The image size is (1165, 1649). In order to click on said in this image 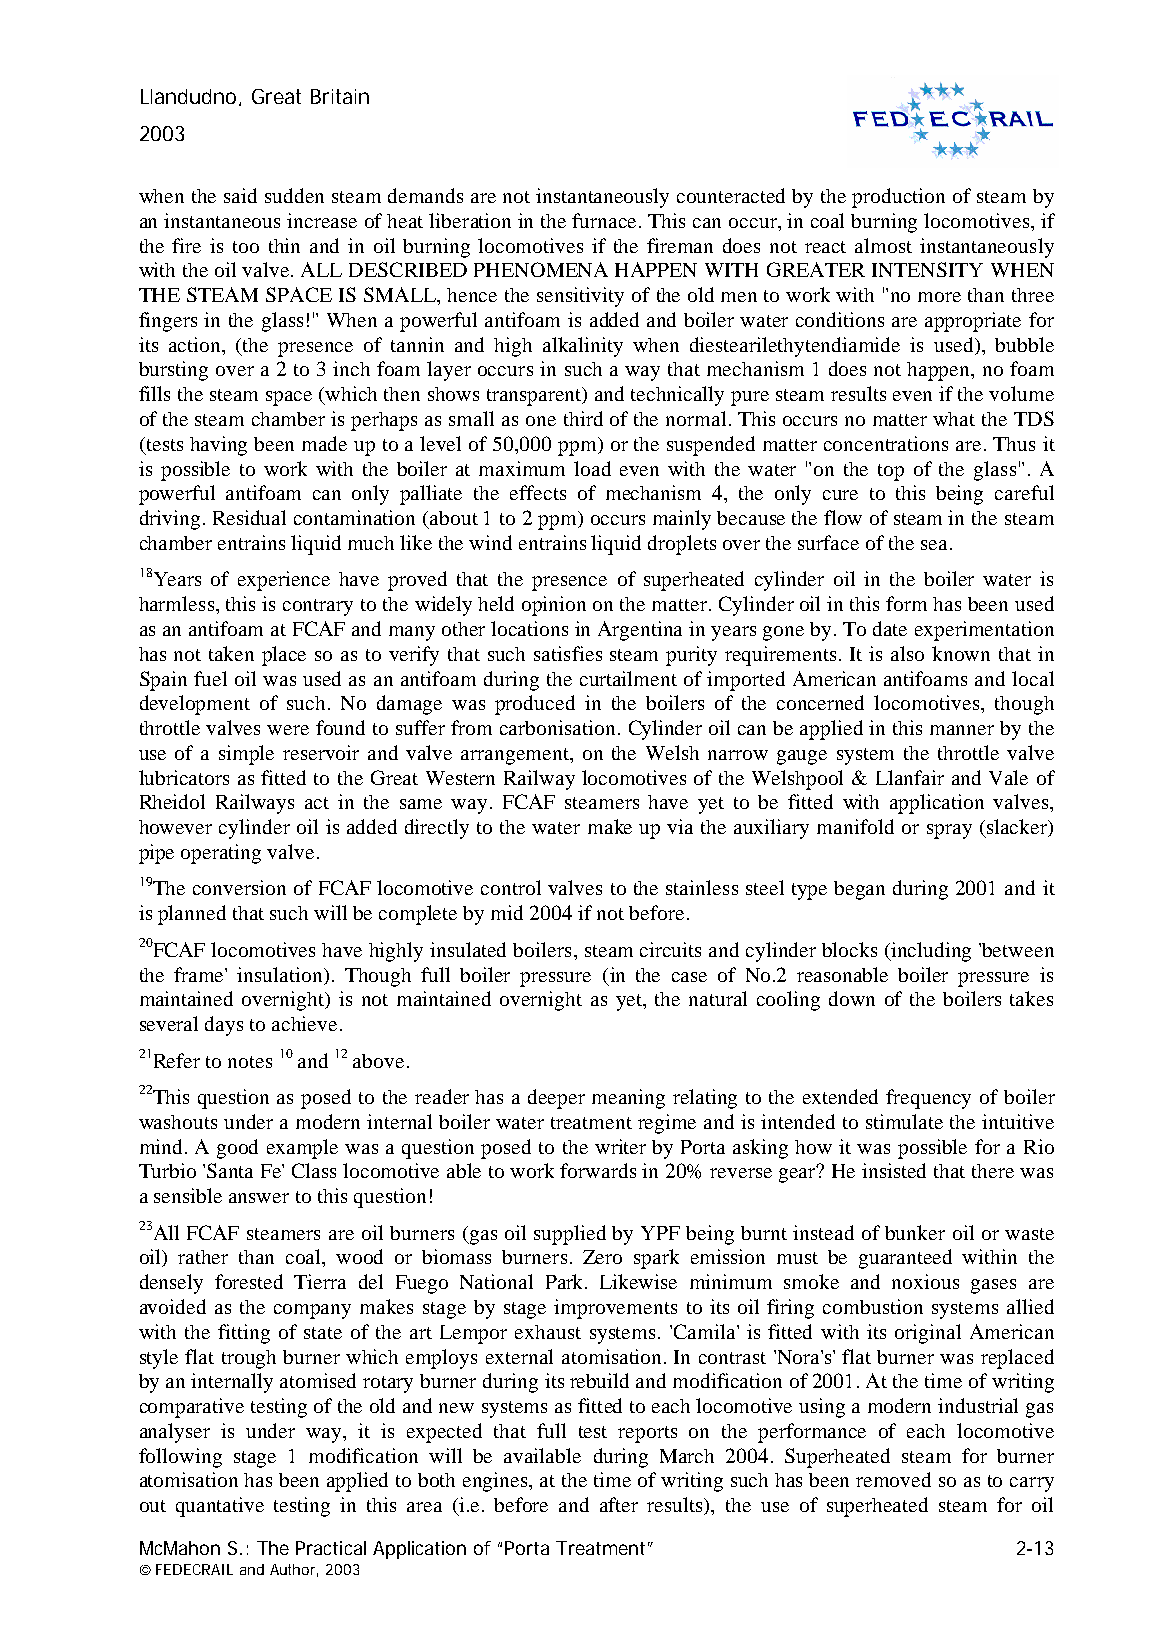, I will do `click(240, 195)`.
